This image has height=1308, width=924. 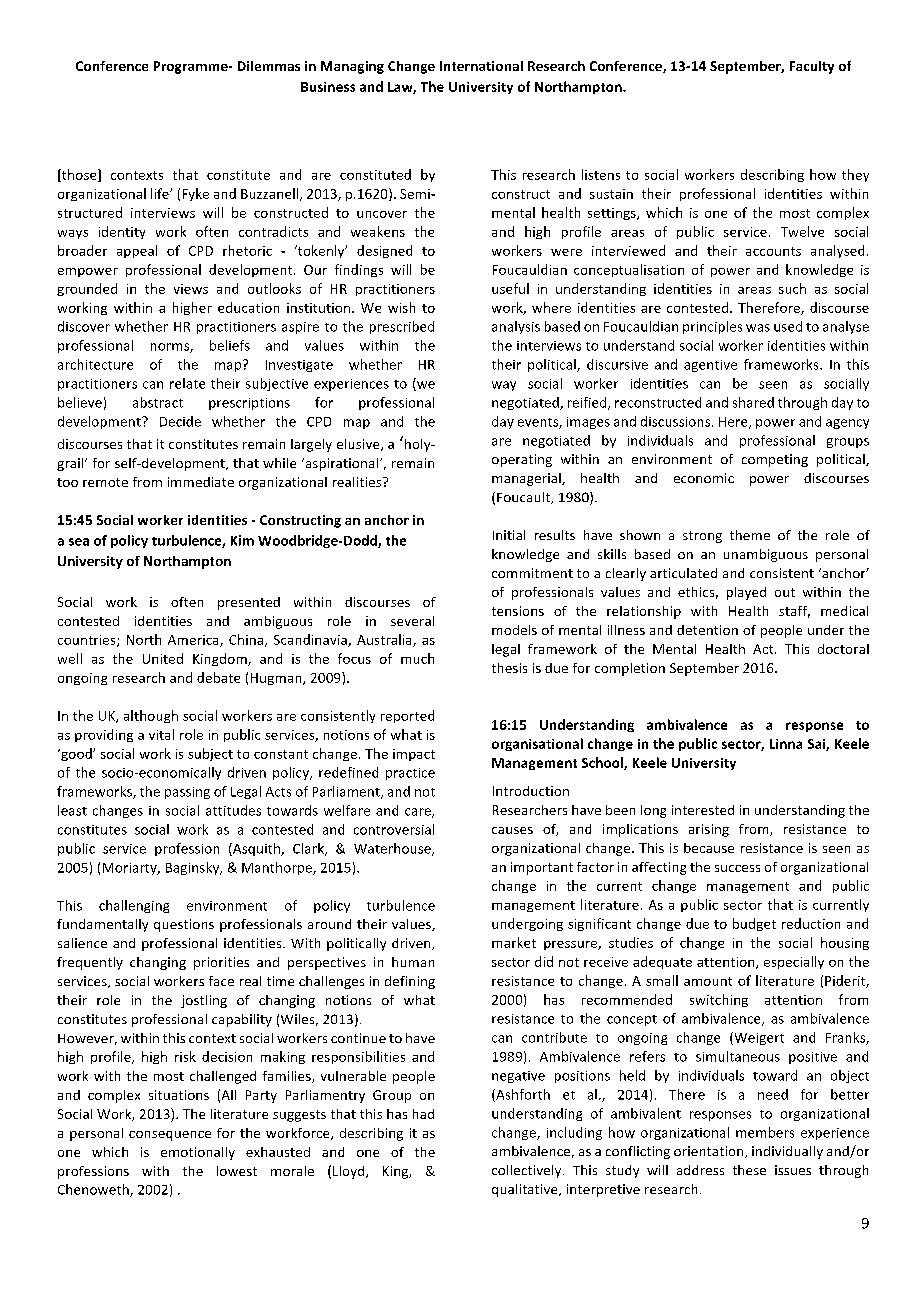 What do you see at coordinates (843, 649) in the image?
I see `doctoral` at bounding box center [843, 649].
